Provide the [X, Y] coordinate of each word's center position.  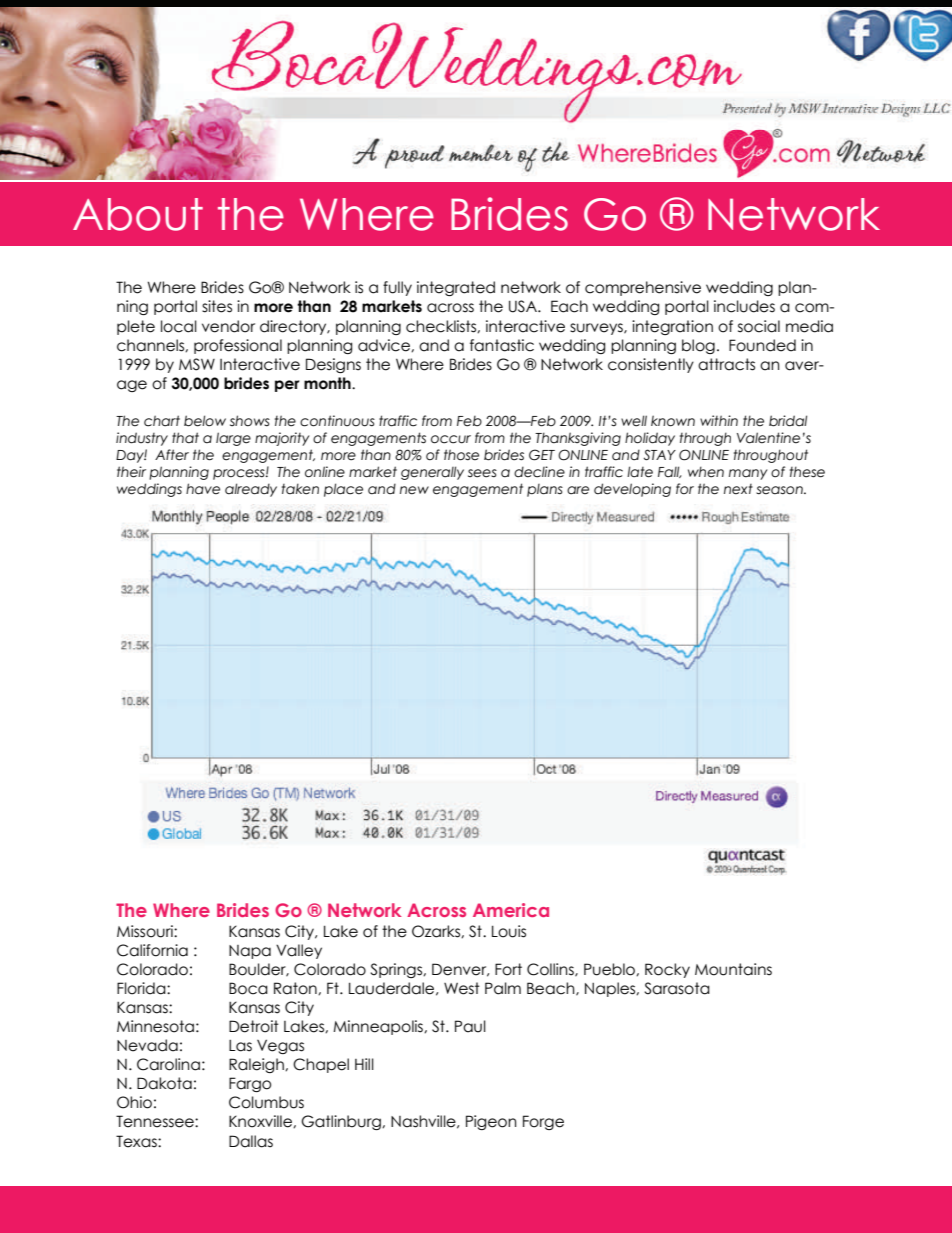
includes [744, 306]
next [738, 489]
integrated [456, 288]
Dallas [251, 1141]
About [138, 214]
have [203, 489]
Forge [543, 1122]
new [414, 490]
